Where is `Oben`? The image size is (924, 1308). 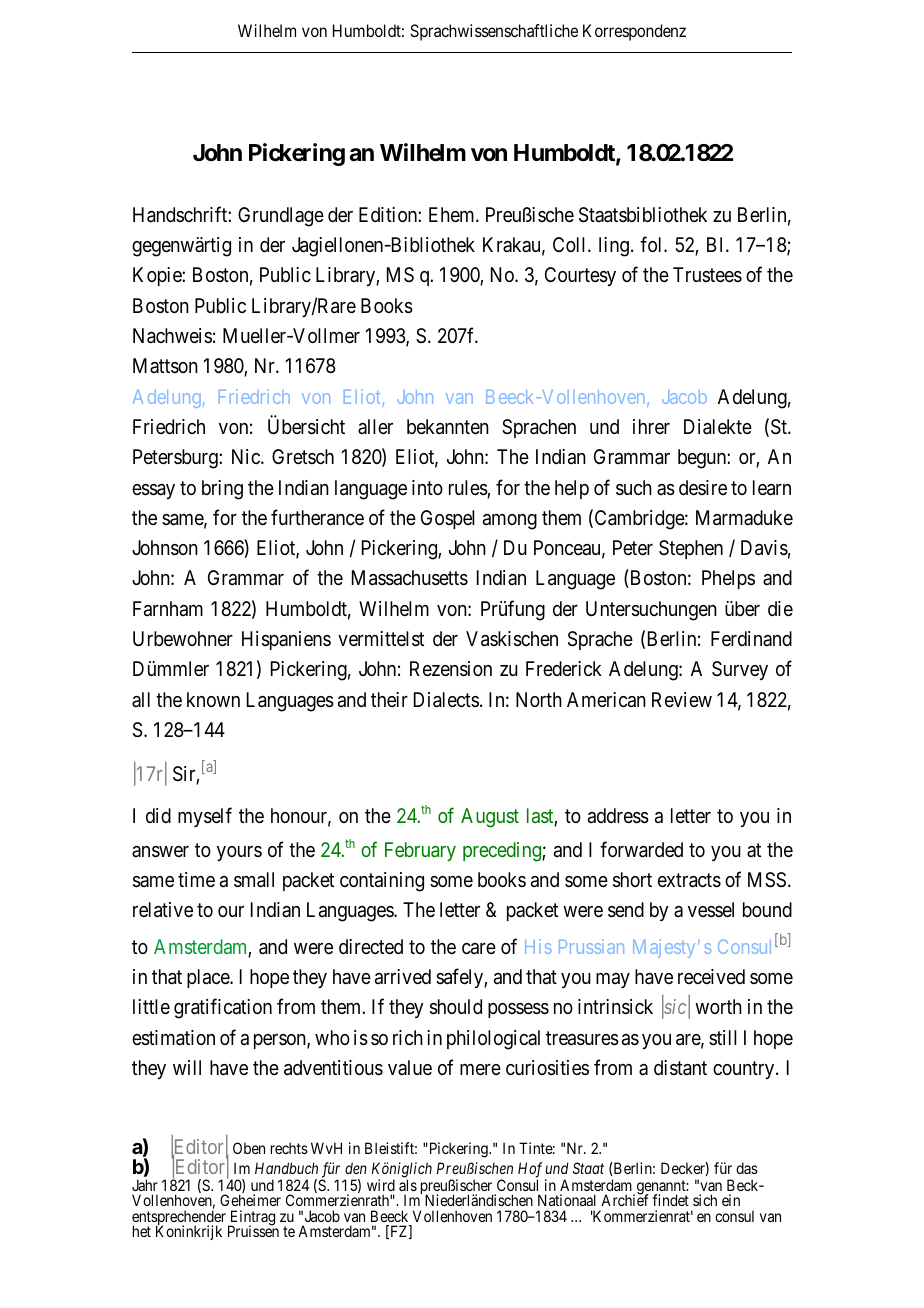 Oben is located at coordinates (249, 1148).
